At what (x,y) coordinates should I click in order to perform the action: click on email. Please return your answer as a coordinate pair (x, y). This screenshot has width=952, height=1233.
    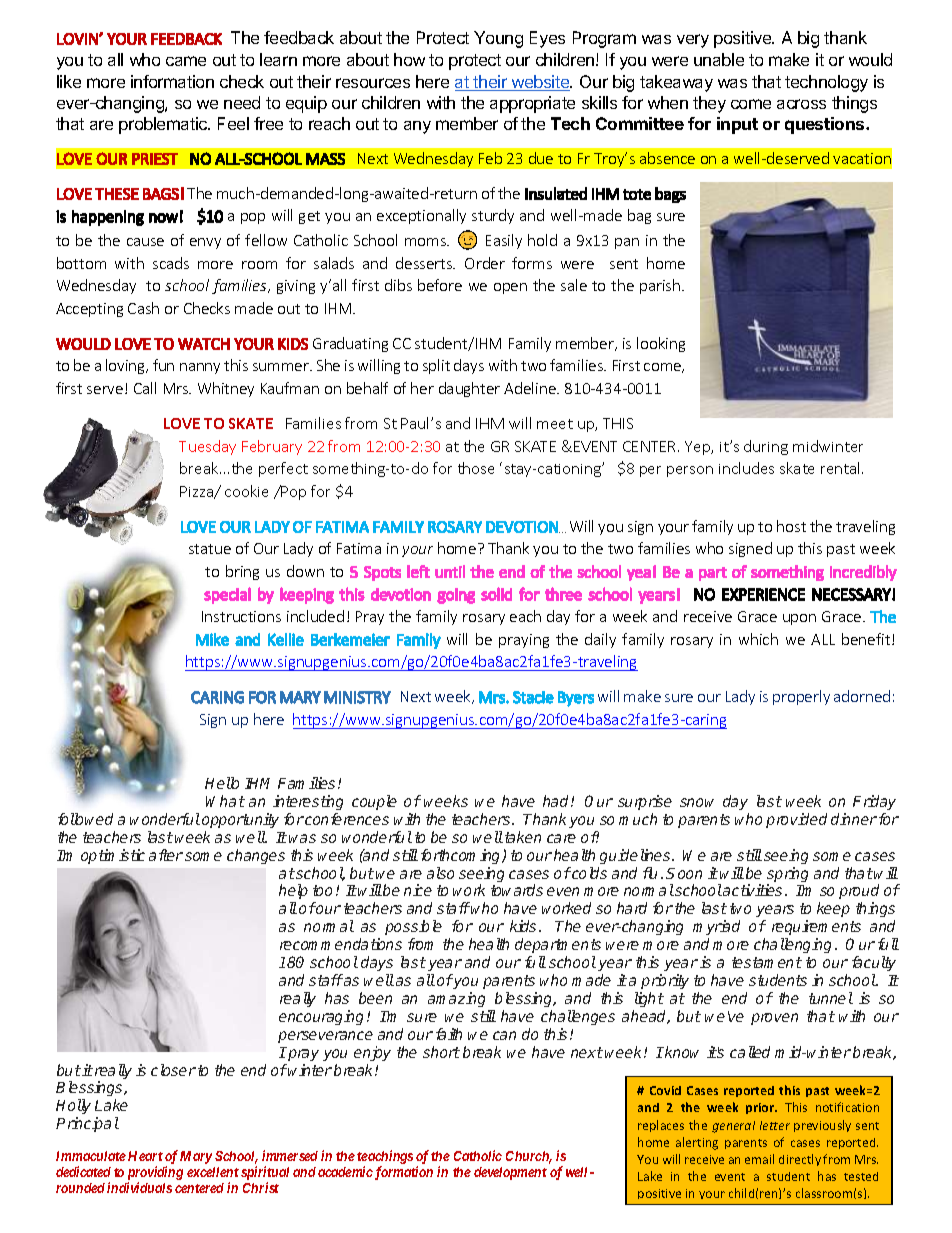
    Looking at the image, I should click on (759, 1159).
